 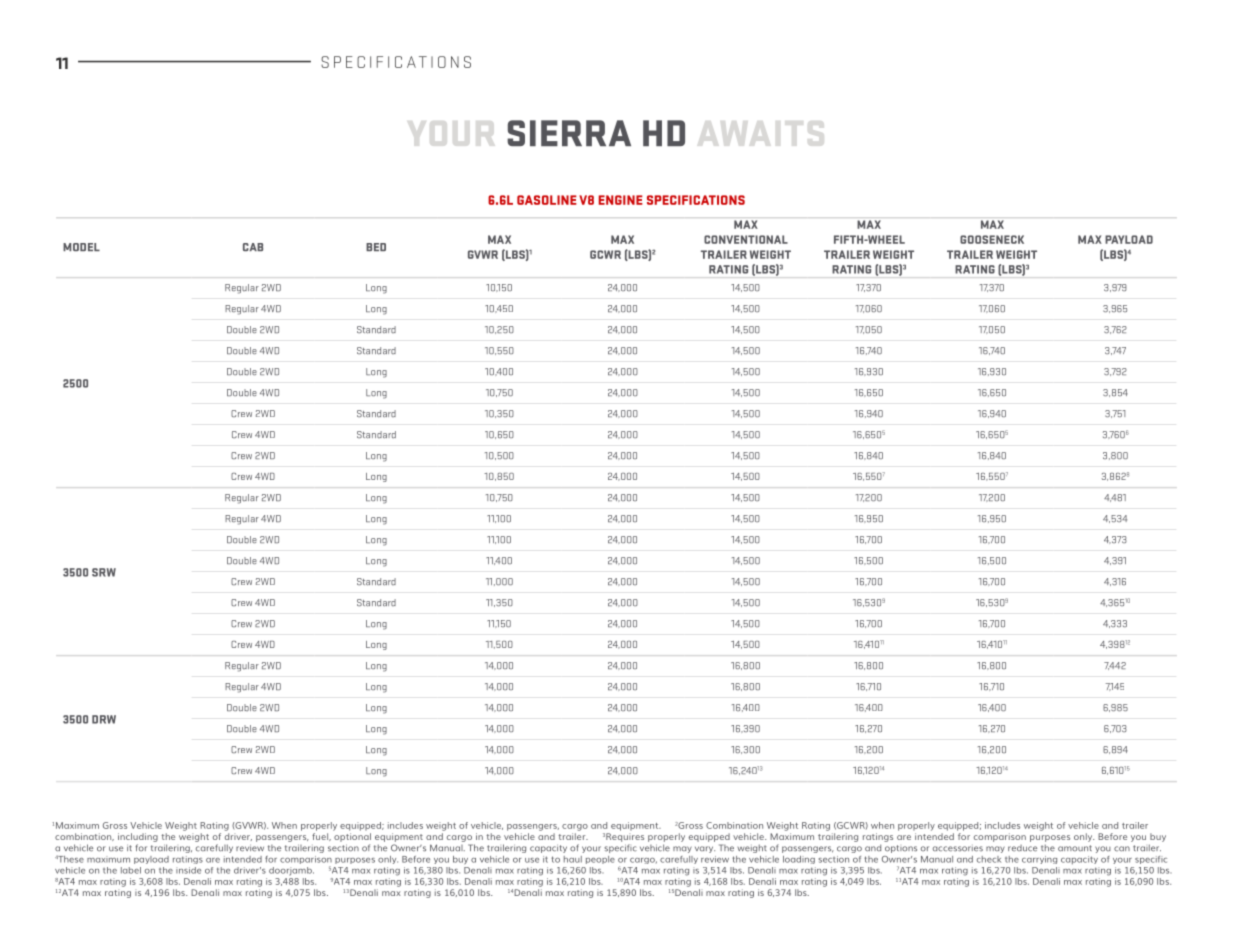 What do you see at coordinates (705, 849) in the document?
I see `vary` at bounding box center [705, 849].
